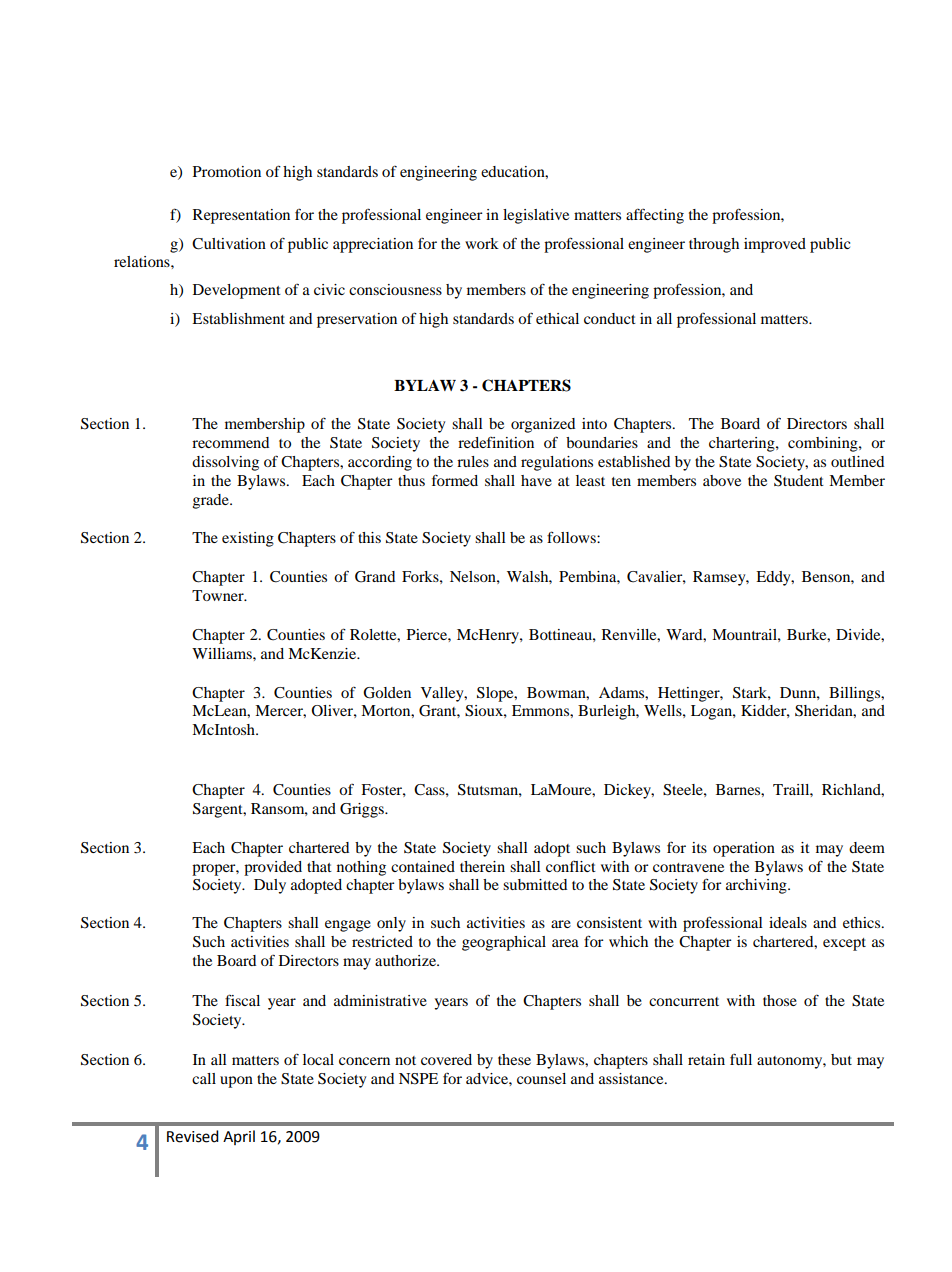  What do you see at coordinates (236, 1082) in the document?
I see `upon` at bounding box center [236, 1082].
